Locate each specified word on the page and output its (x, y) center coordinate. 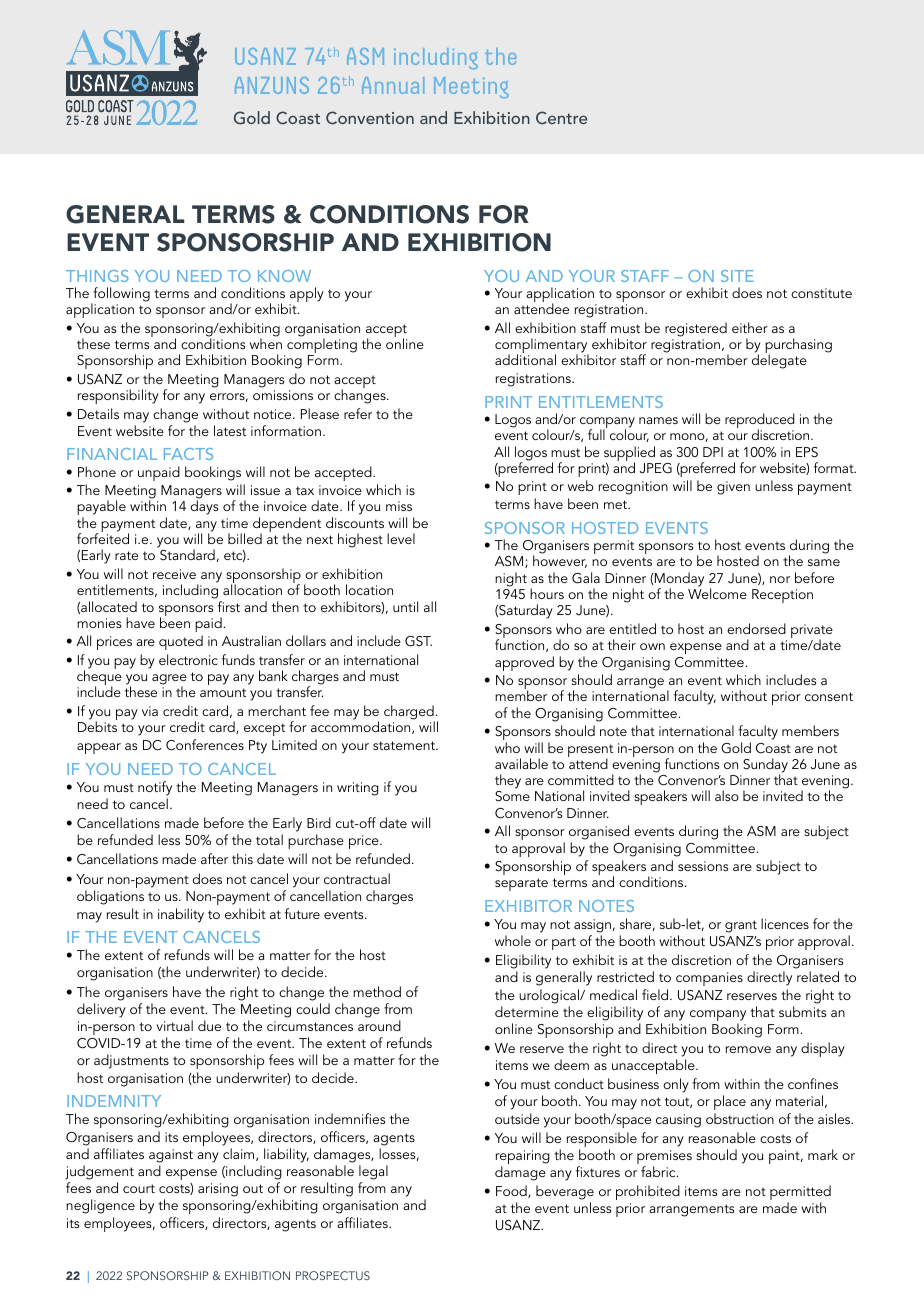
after (214, 858)
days (204, 507)
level (401, 538)
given (733, 488)
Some (512, 796)
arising (218, 1190)
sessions (703, 866)
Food (512, 1191)
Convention (370, 118)
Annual (393, 85)
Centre (561, 118)
